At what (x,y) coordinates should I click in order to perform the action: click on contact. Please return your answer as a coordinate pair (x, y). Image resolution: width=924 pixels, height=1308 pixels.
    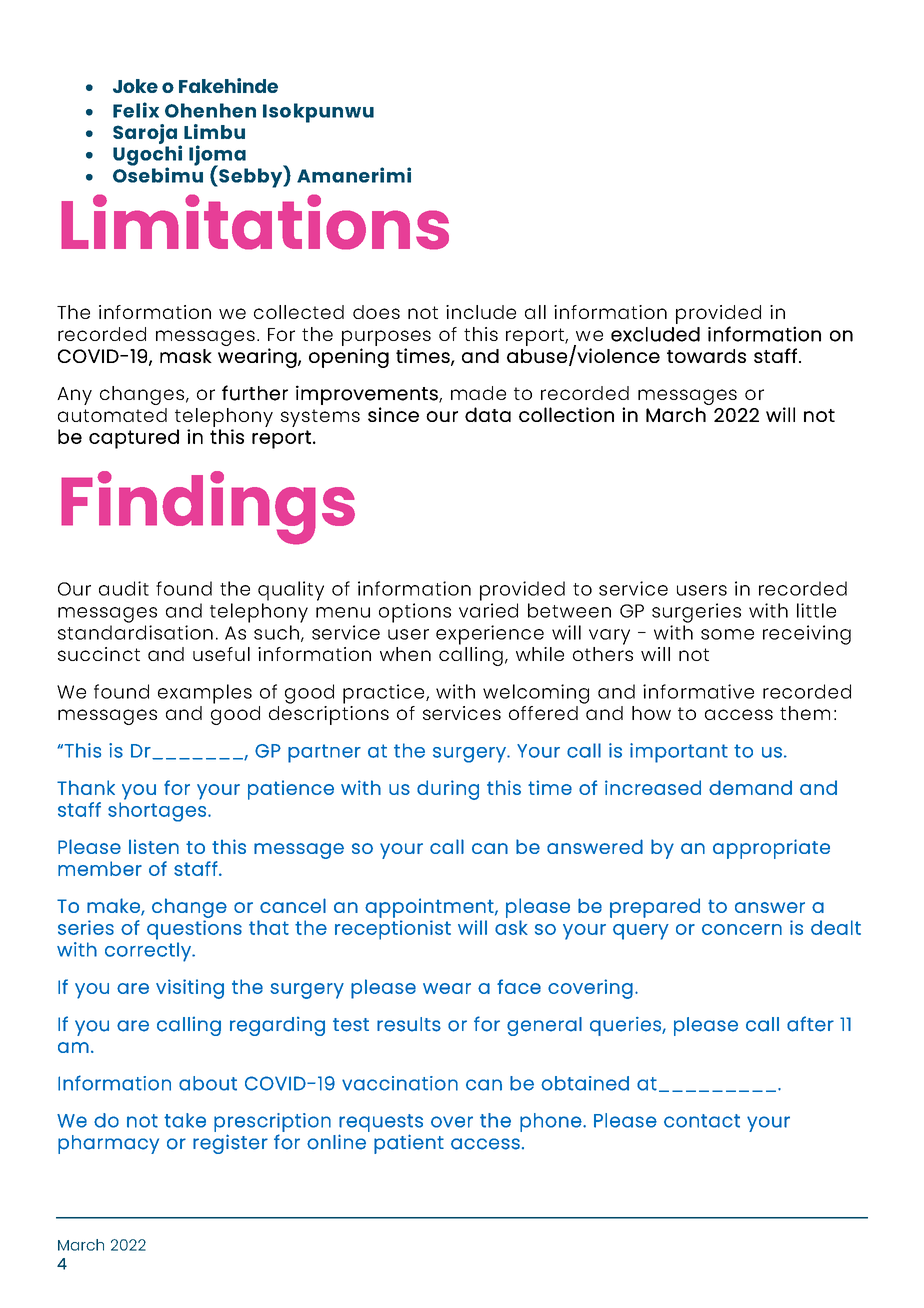
    Looking at the image, I should click on (702, 1121).
